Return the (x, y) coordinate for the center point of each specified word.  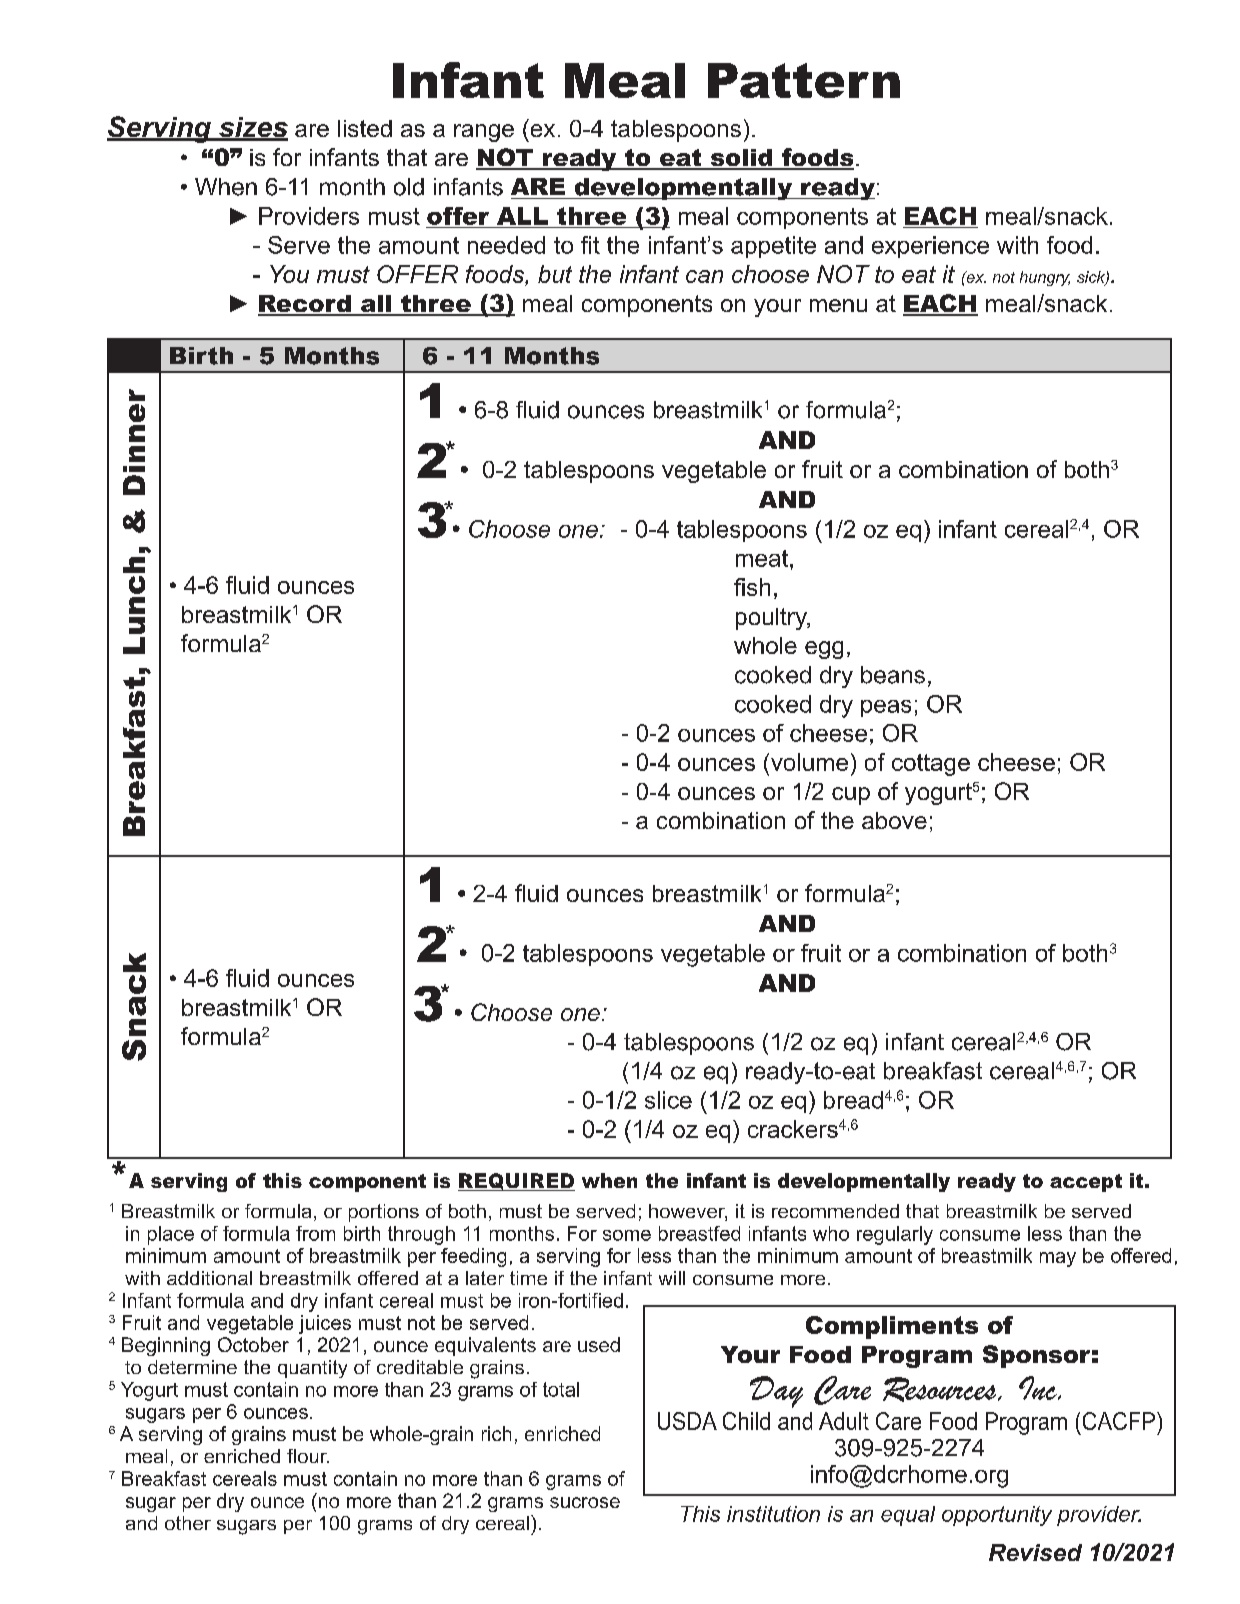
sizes (252, 128)
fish (752, 587)
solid (741, 159)
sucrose (585, 1502)
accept (1086, 1183)
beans (893, 675)
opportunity (997, 1516)
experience (930, 247)
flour (308, 1456)
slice (668, 1100)
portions (384, 1213)
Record (305, 305)
